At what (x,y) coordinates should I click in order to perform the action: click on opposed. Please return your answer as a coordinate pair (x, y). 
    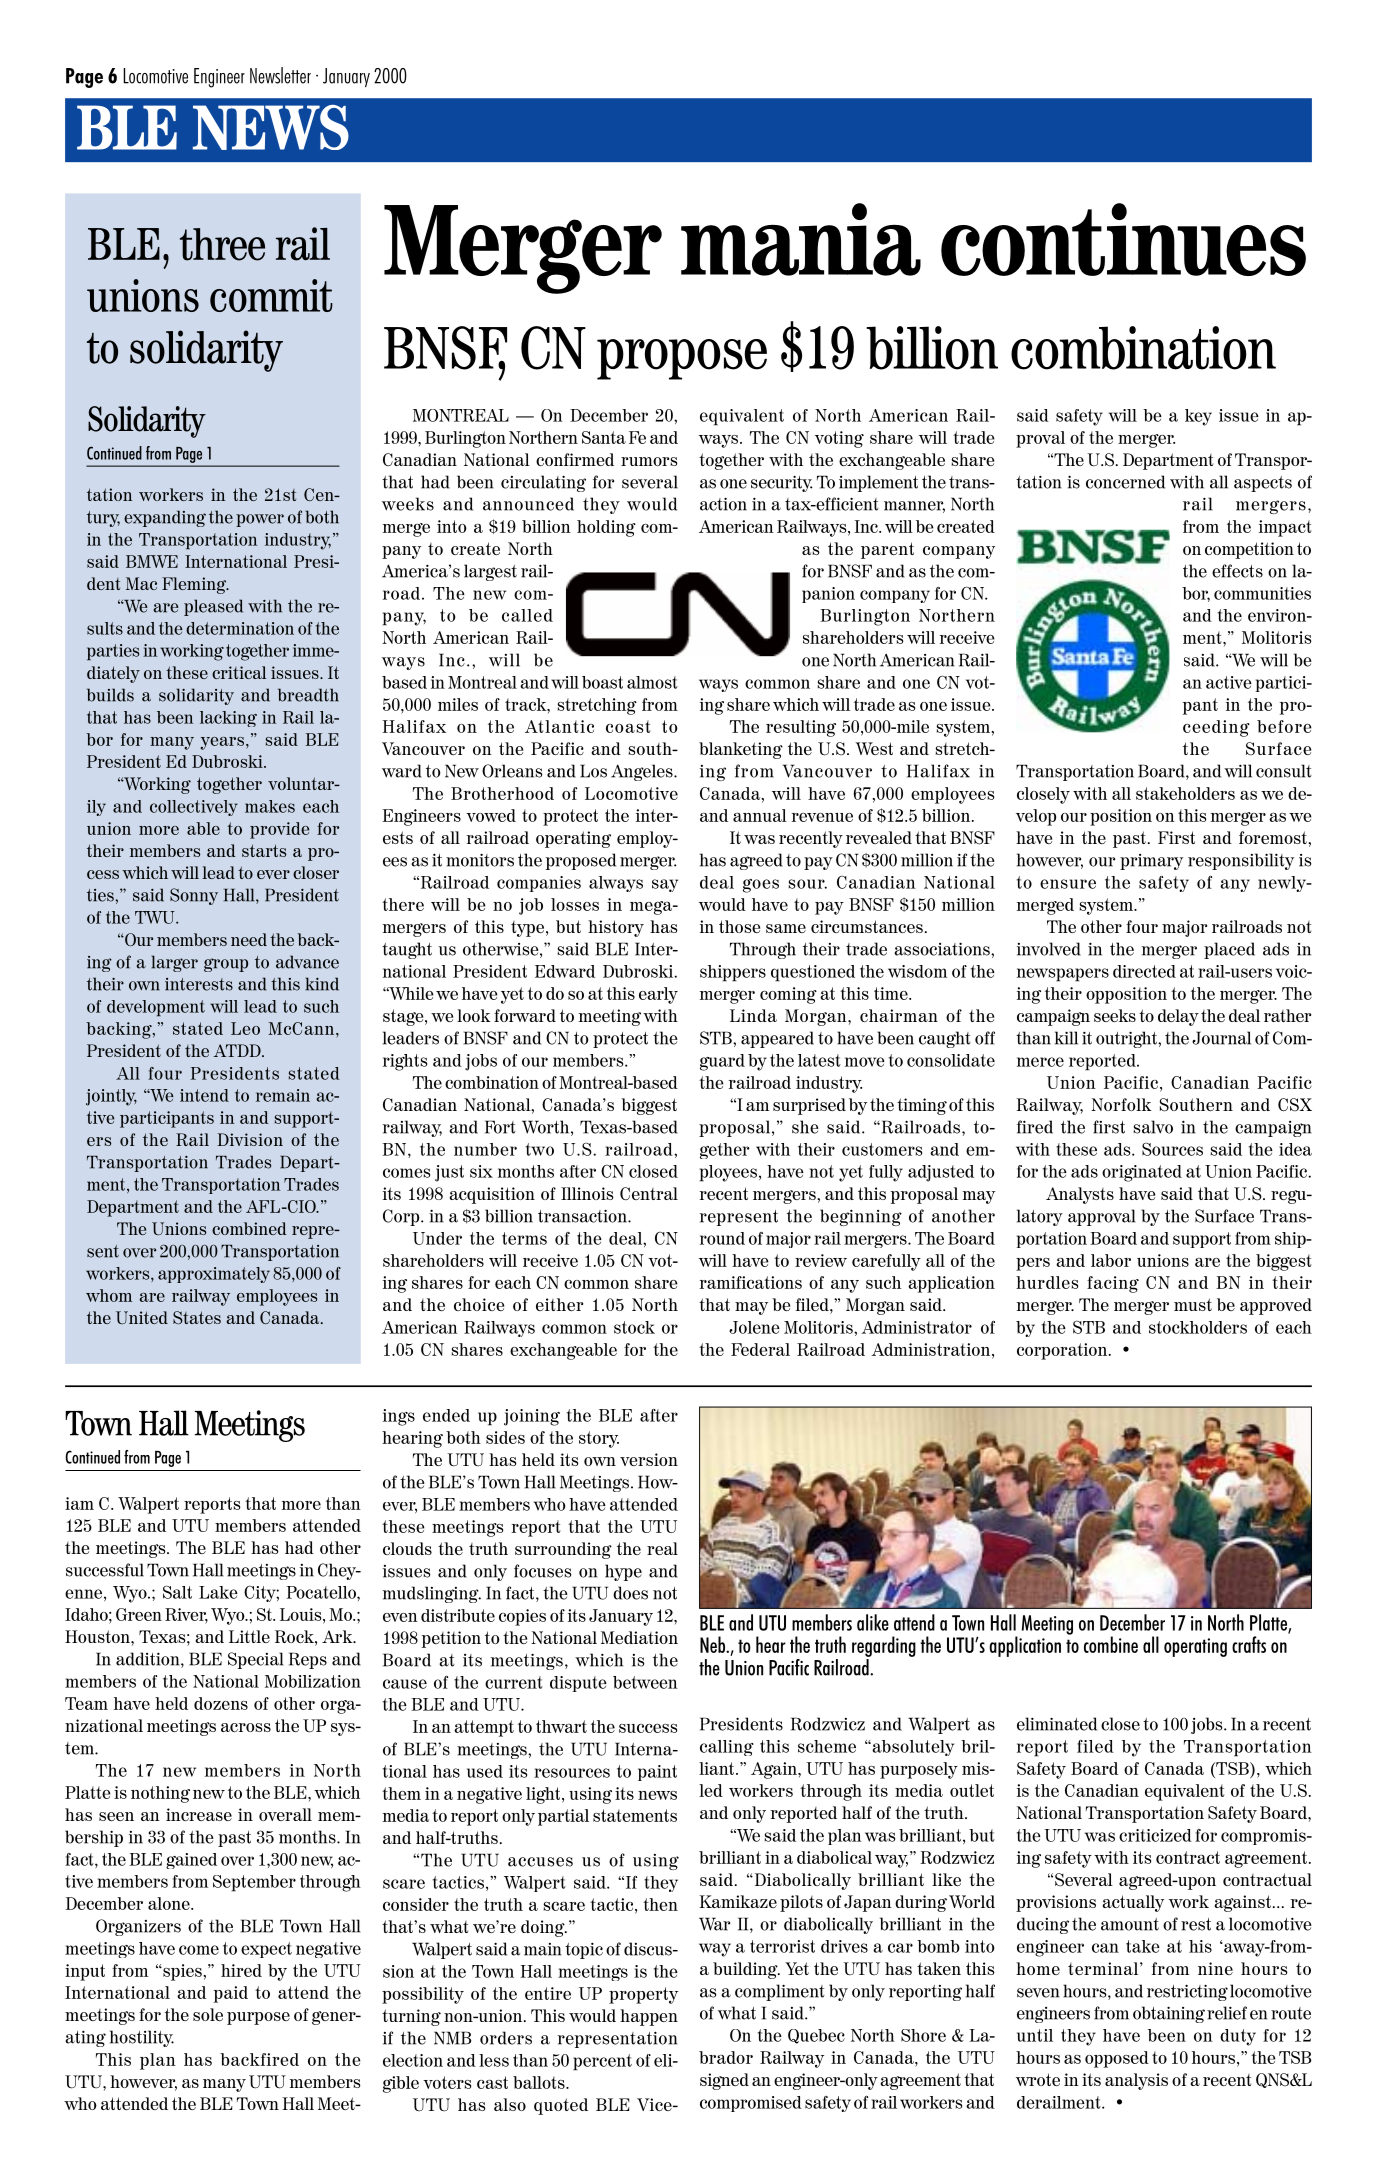
    Looking at the image, I should click on (1117, 2059).
